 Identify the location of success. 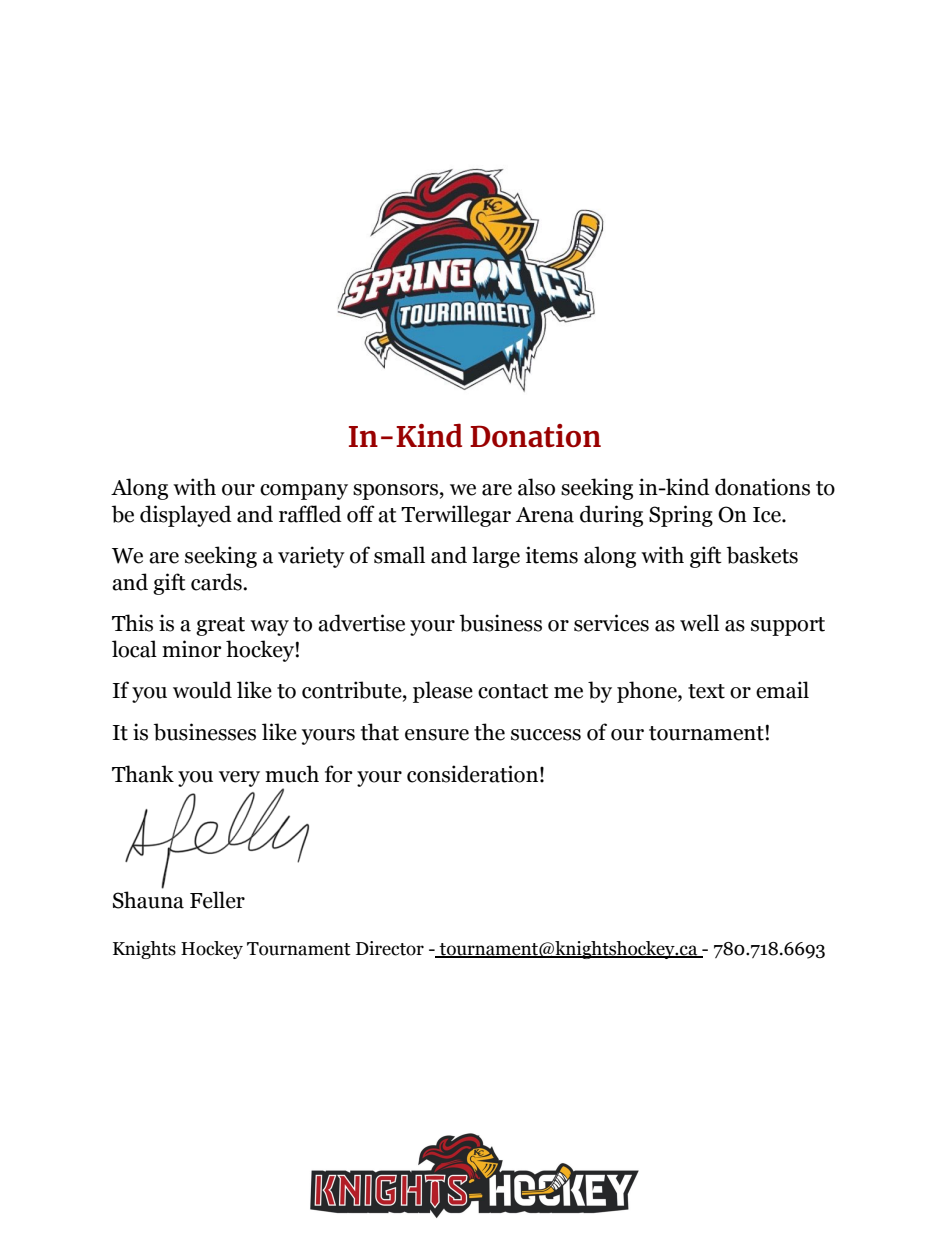
(546, 735).
